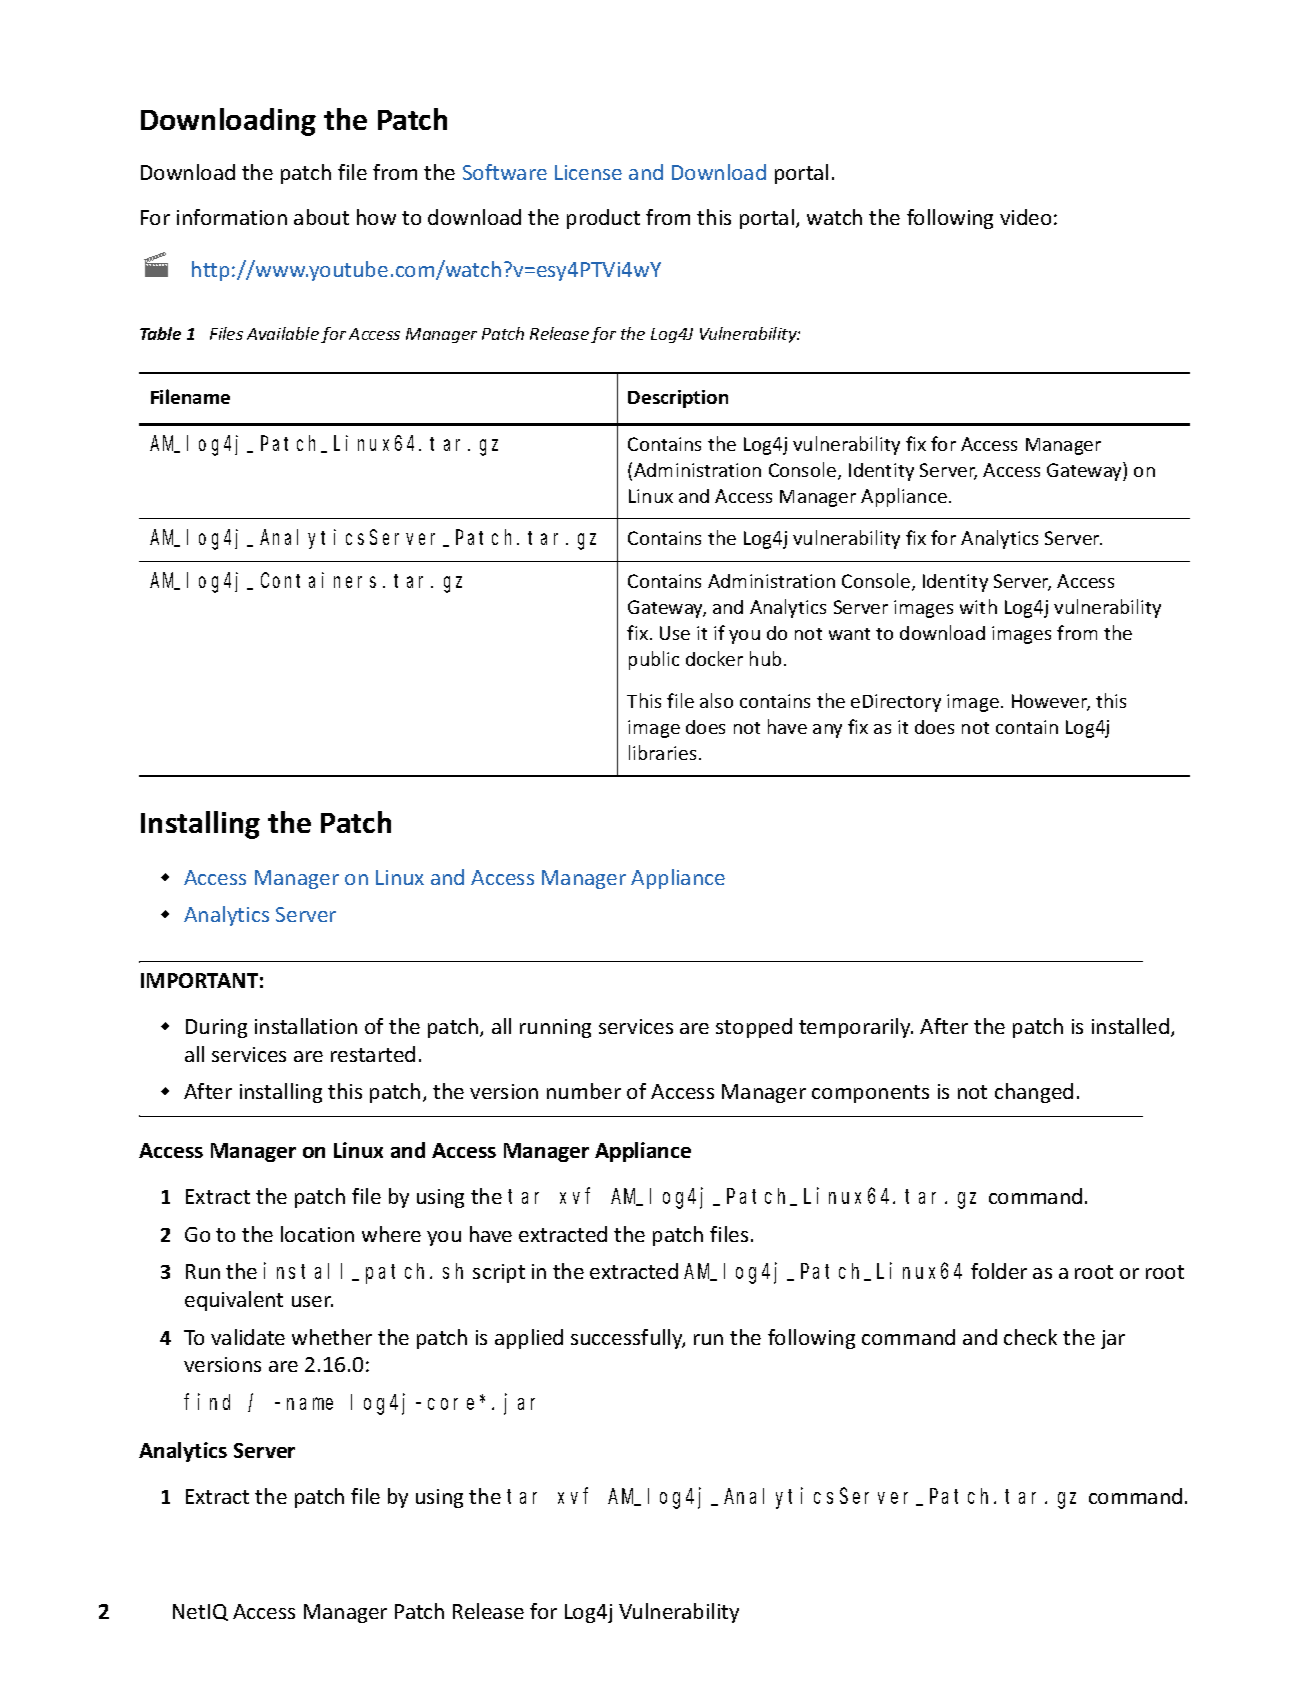  What do you see at coordinates (232, 217) in the document?
I see `information` at bounding box center [232, 217].
